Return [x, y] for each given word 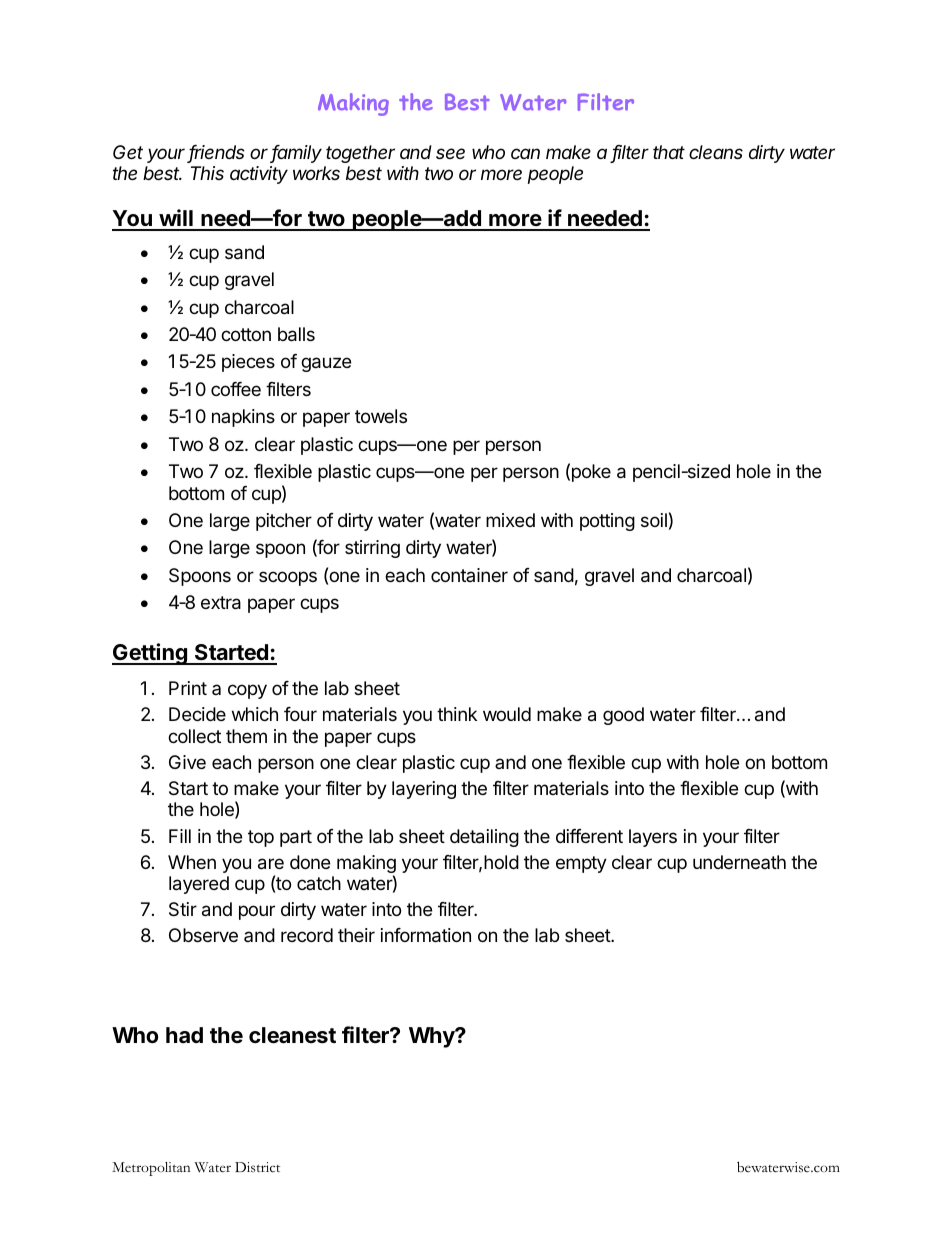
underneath [739, 862]
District [257, 1167]
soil [654, 520]
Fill [180, 836]
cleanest [292, 1035]
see [450, 153]
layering [424, 790]
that [669, 152]
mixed [510, 520]
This [207, 173]
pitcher [284, 522]
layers [653, 838]
